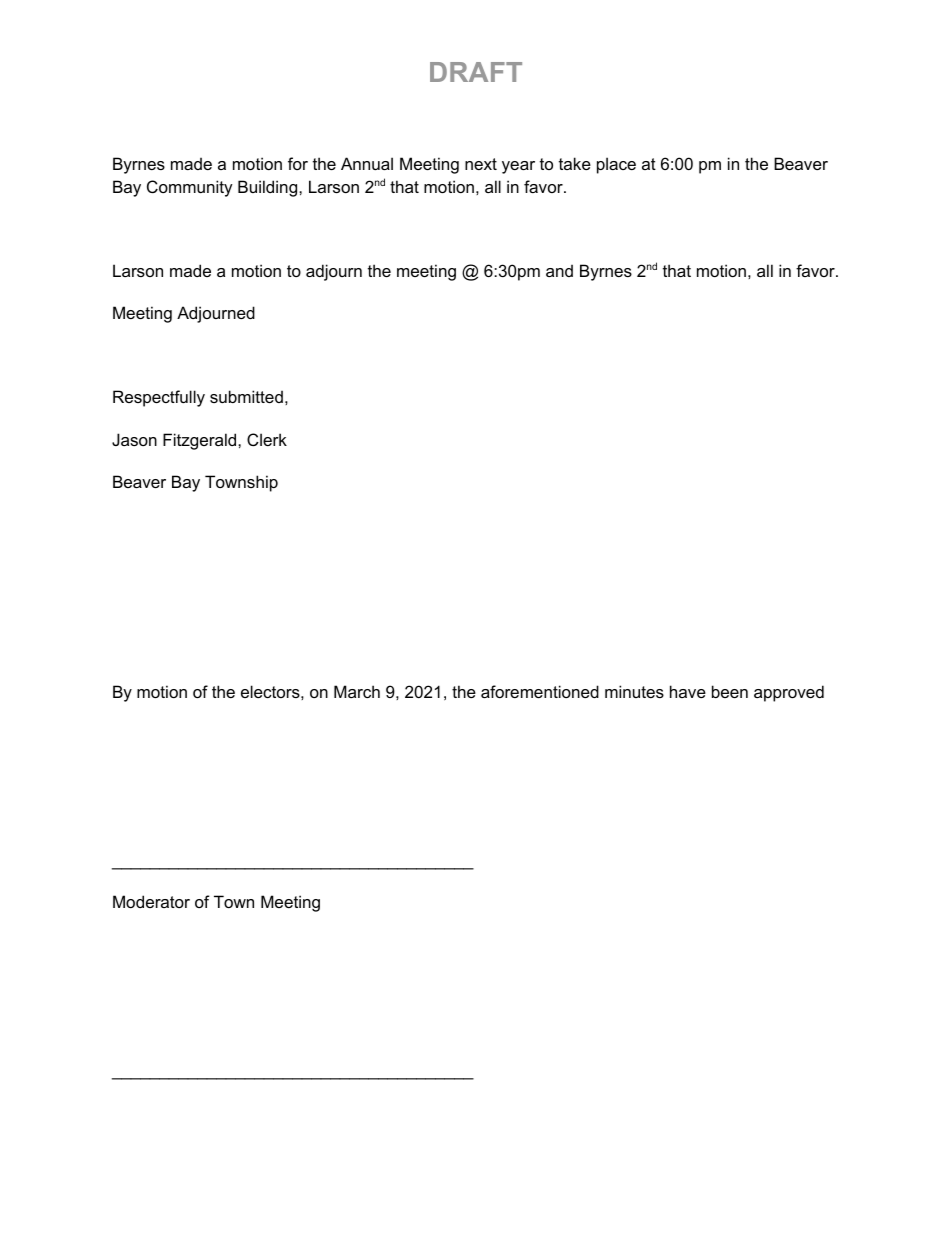 Image resolution: width=952 pixels, height=1233 pixels. I want to click on DRAFT, so click(476, 72).
